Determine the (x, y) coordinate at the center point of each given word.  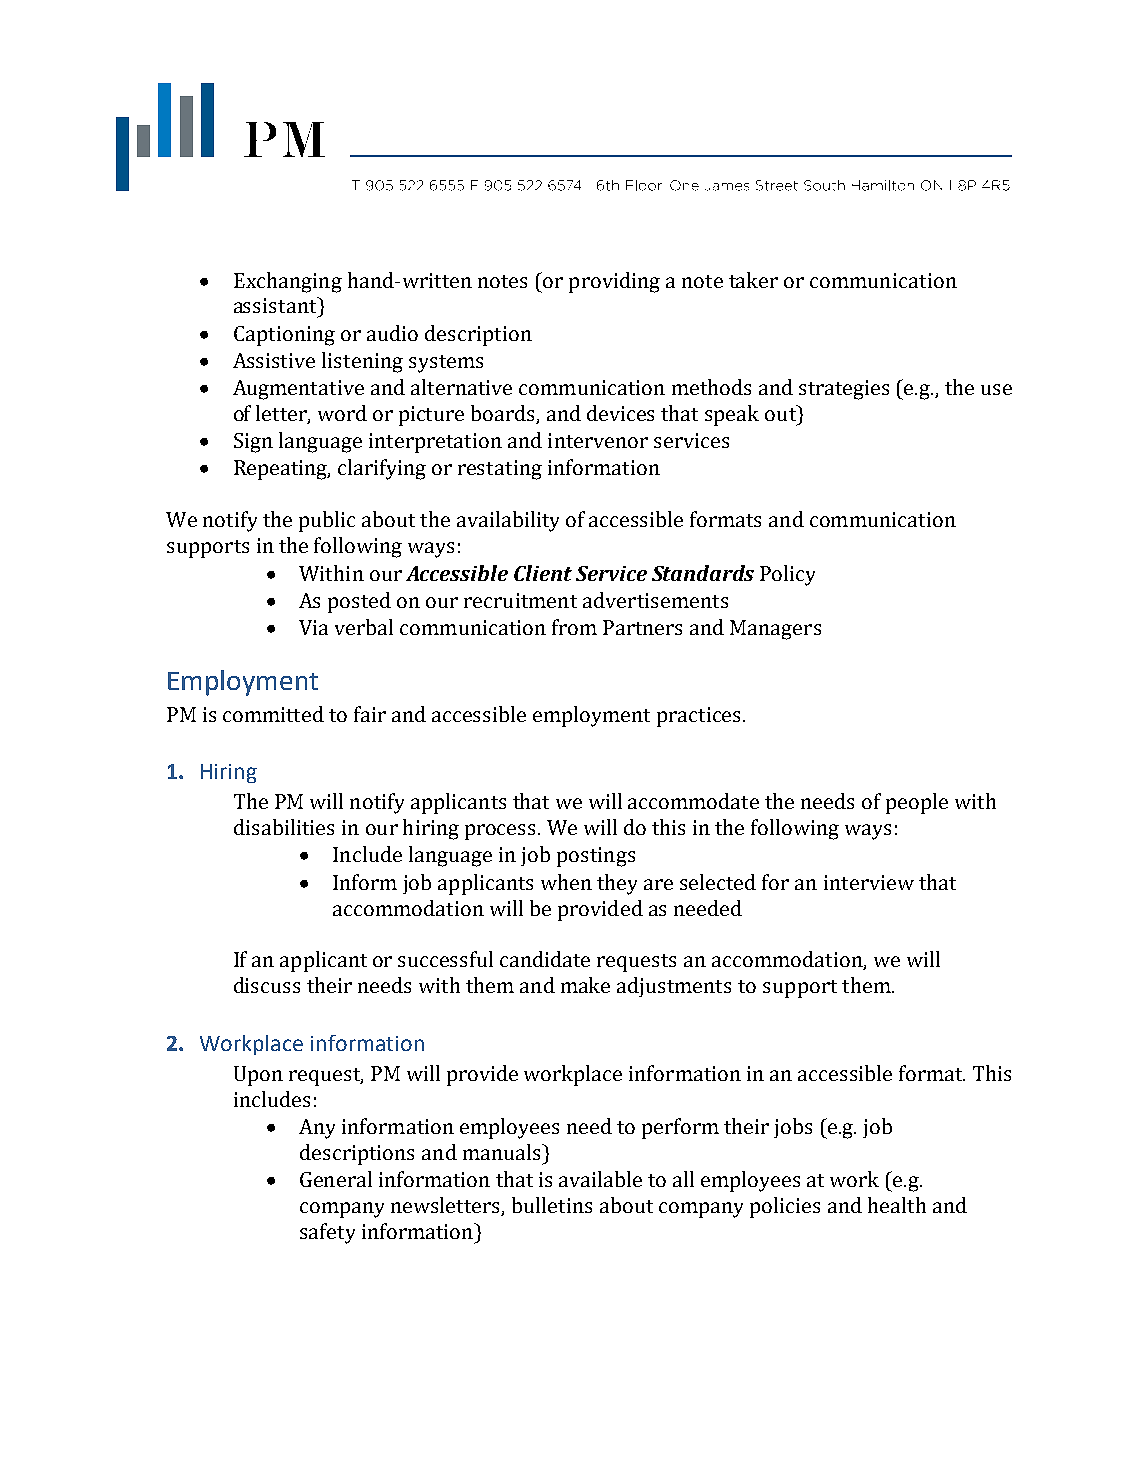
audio (392, 333)
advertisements (655, 600)
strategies (844, 390)
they (617, 884)
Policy (787, 575)
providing (614, 282)
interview (869, 882)
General (336, 1179)
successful (445, 959)
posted (359, 602)
